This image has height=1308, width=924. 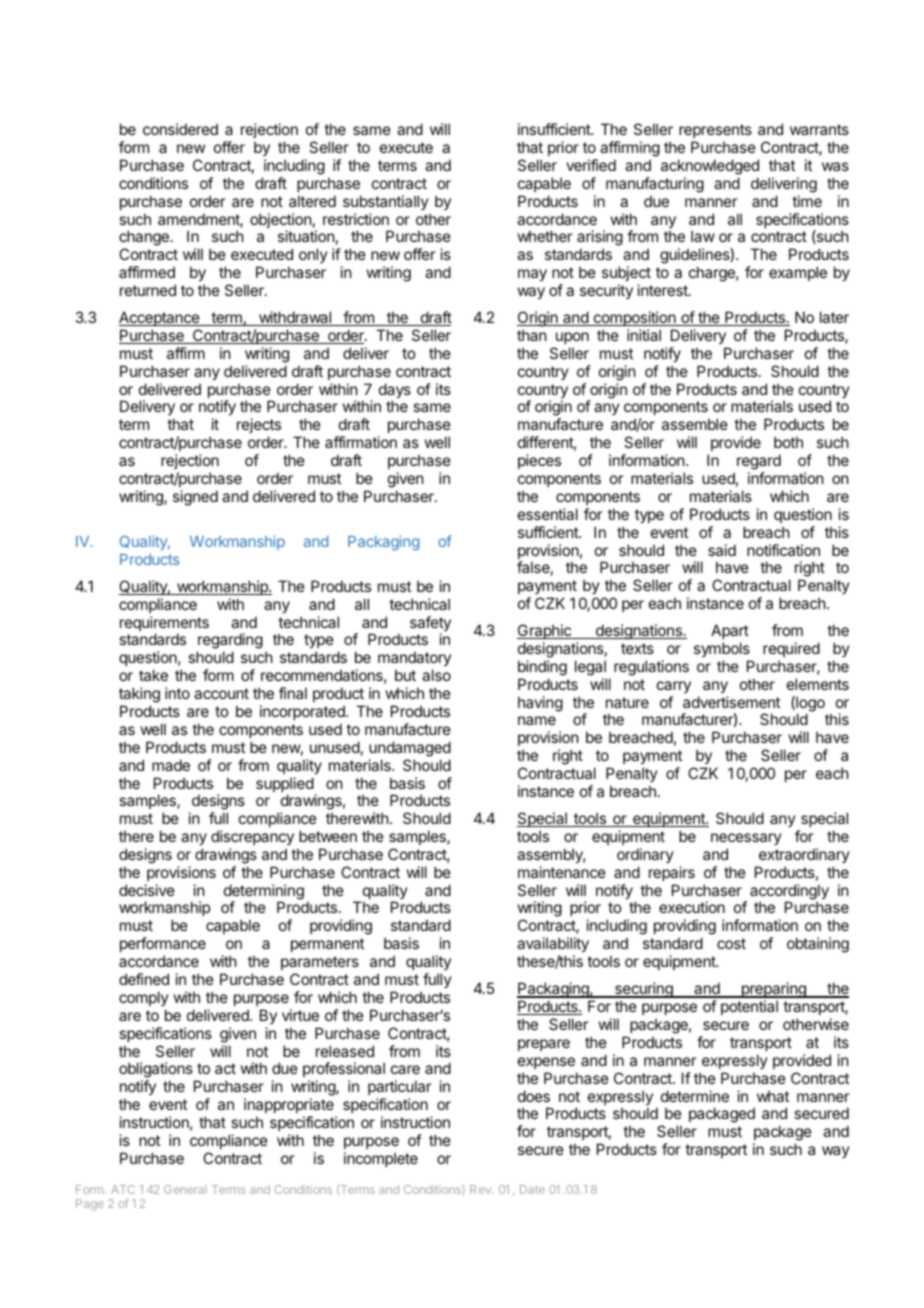 What do you see at coordinates (386, 202) in the image?
I see `substantially` at bounding box center [386, 202].
